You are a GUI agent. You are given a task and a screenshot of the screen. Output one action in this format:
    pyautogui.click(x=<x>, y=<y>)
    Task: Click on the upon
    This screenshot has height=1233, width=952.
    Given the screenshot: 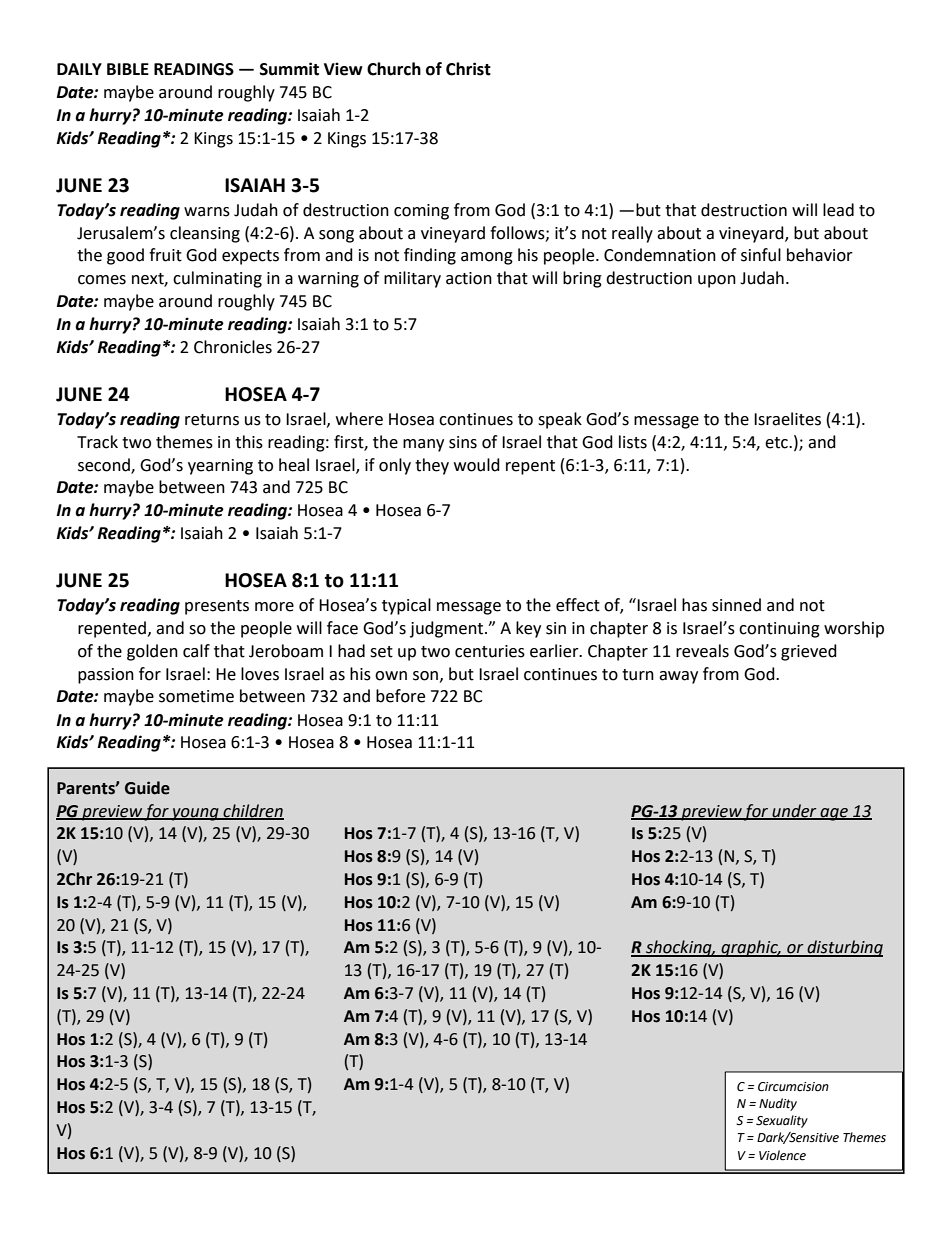 What is the action you would take?
    pyautogui.click(x=717, y=281)
